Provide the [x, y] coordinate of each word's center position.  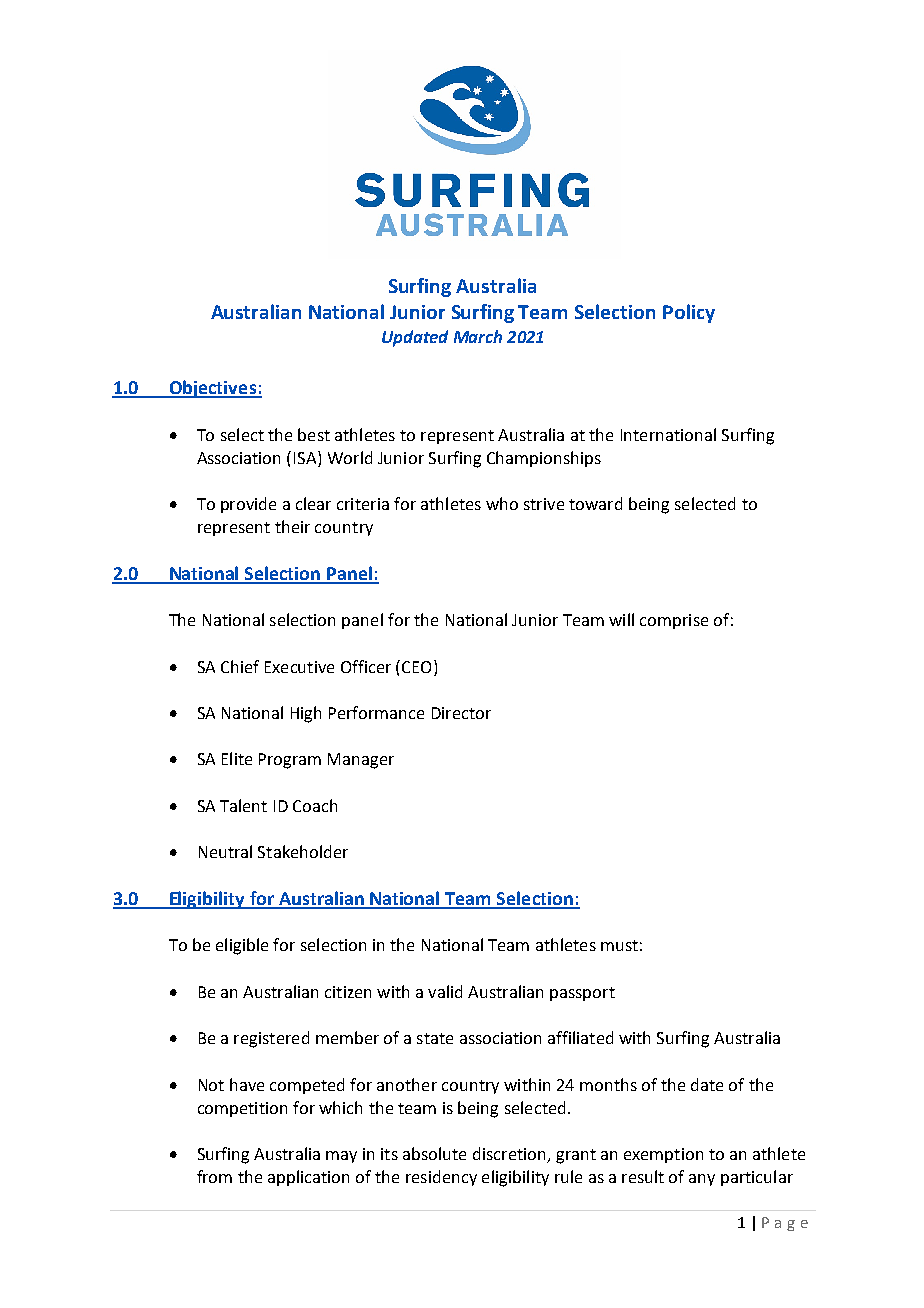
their [292, 526]
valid [445, 991]
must [619, 945]
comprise [674, 621]
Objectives [212, 389]
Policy [689, 313]
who [502, 503]
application [308, 1178]
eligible [242, 946]
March [478, 336]
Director [461, 713]
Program [290, 761]
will [621, 619]
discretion [510, 1155]
